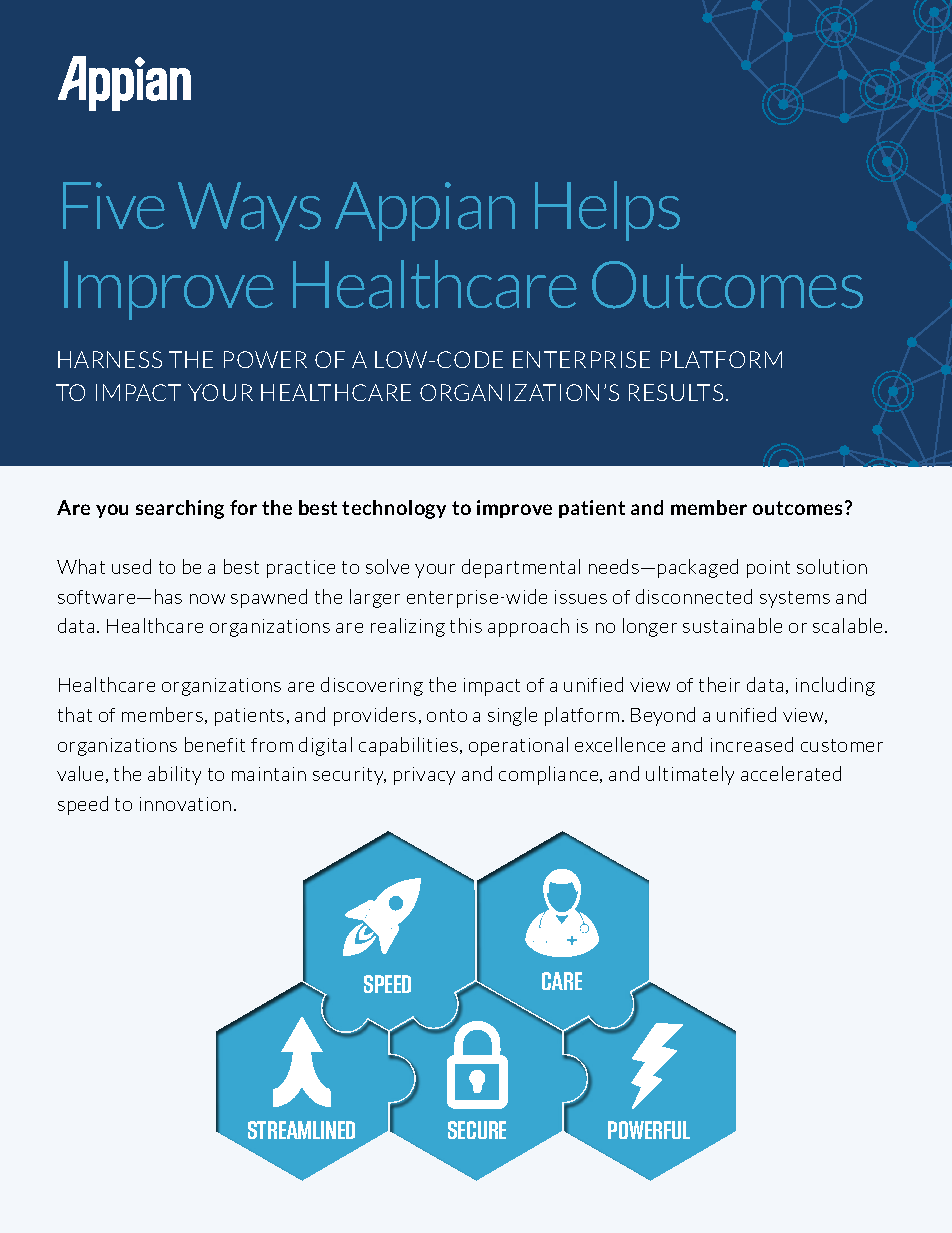 This screenshot has height=1233, width=952. I want to click on accelerated, so click(791, 773).
